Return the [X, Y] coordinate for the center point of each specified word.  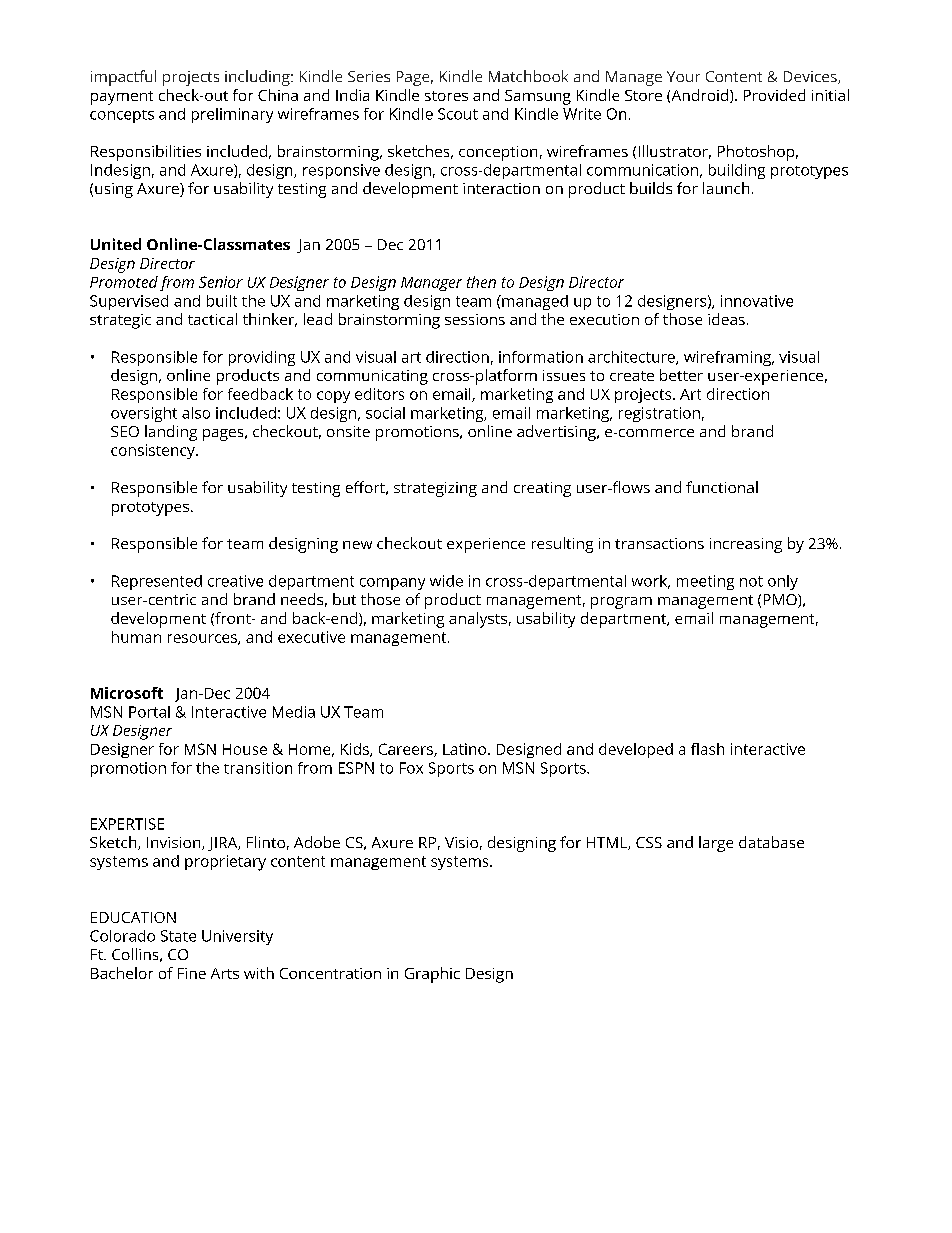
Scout [458, 114]
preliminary [232, 115]
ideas [726, 319]
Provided [774, 95]
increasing [746, 545]
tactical [212, 319]
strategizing [435, 489]
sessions [475, 319]
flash [707, 749]
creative [235, 581]
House [245, 749]
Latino [464, 749]
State [178, 936]
